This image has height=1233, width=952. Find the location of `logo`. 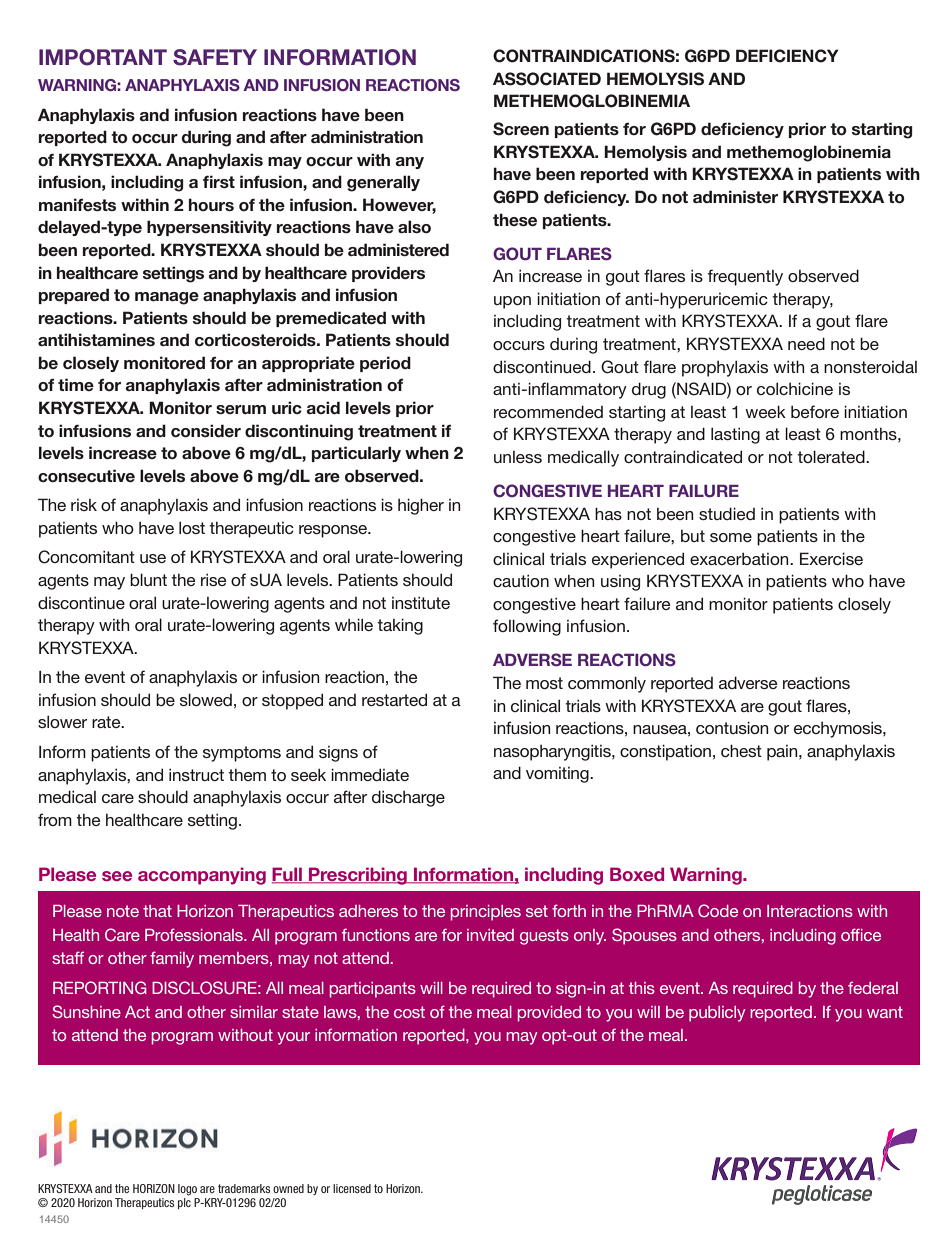

logo is located at coordinates (187, 1190).
